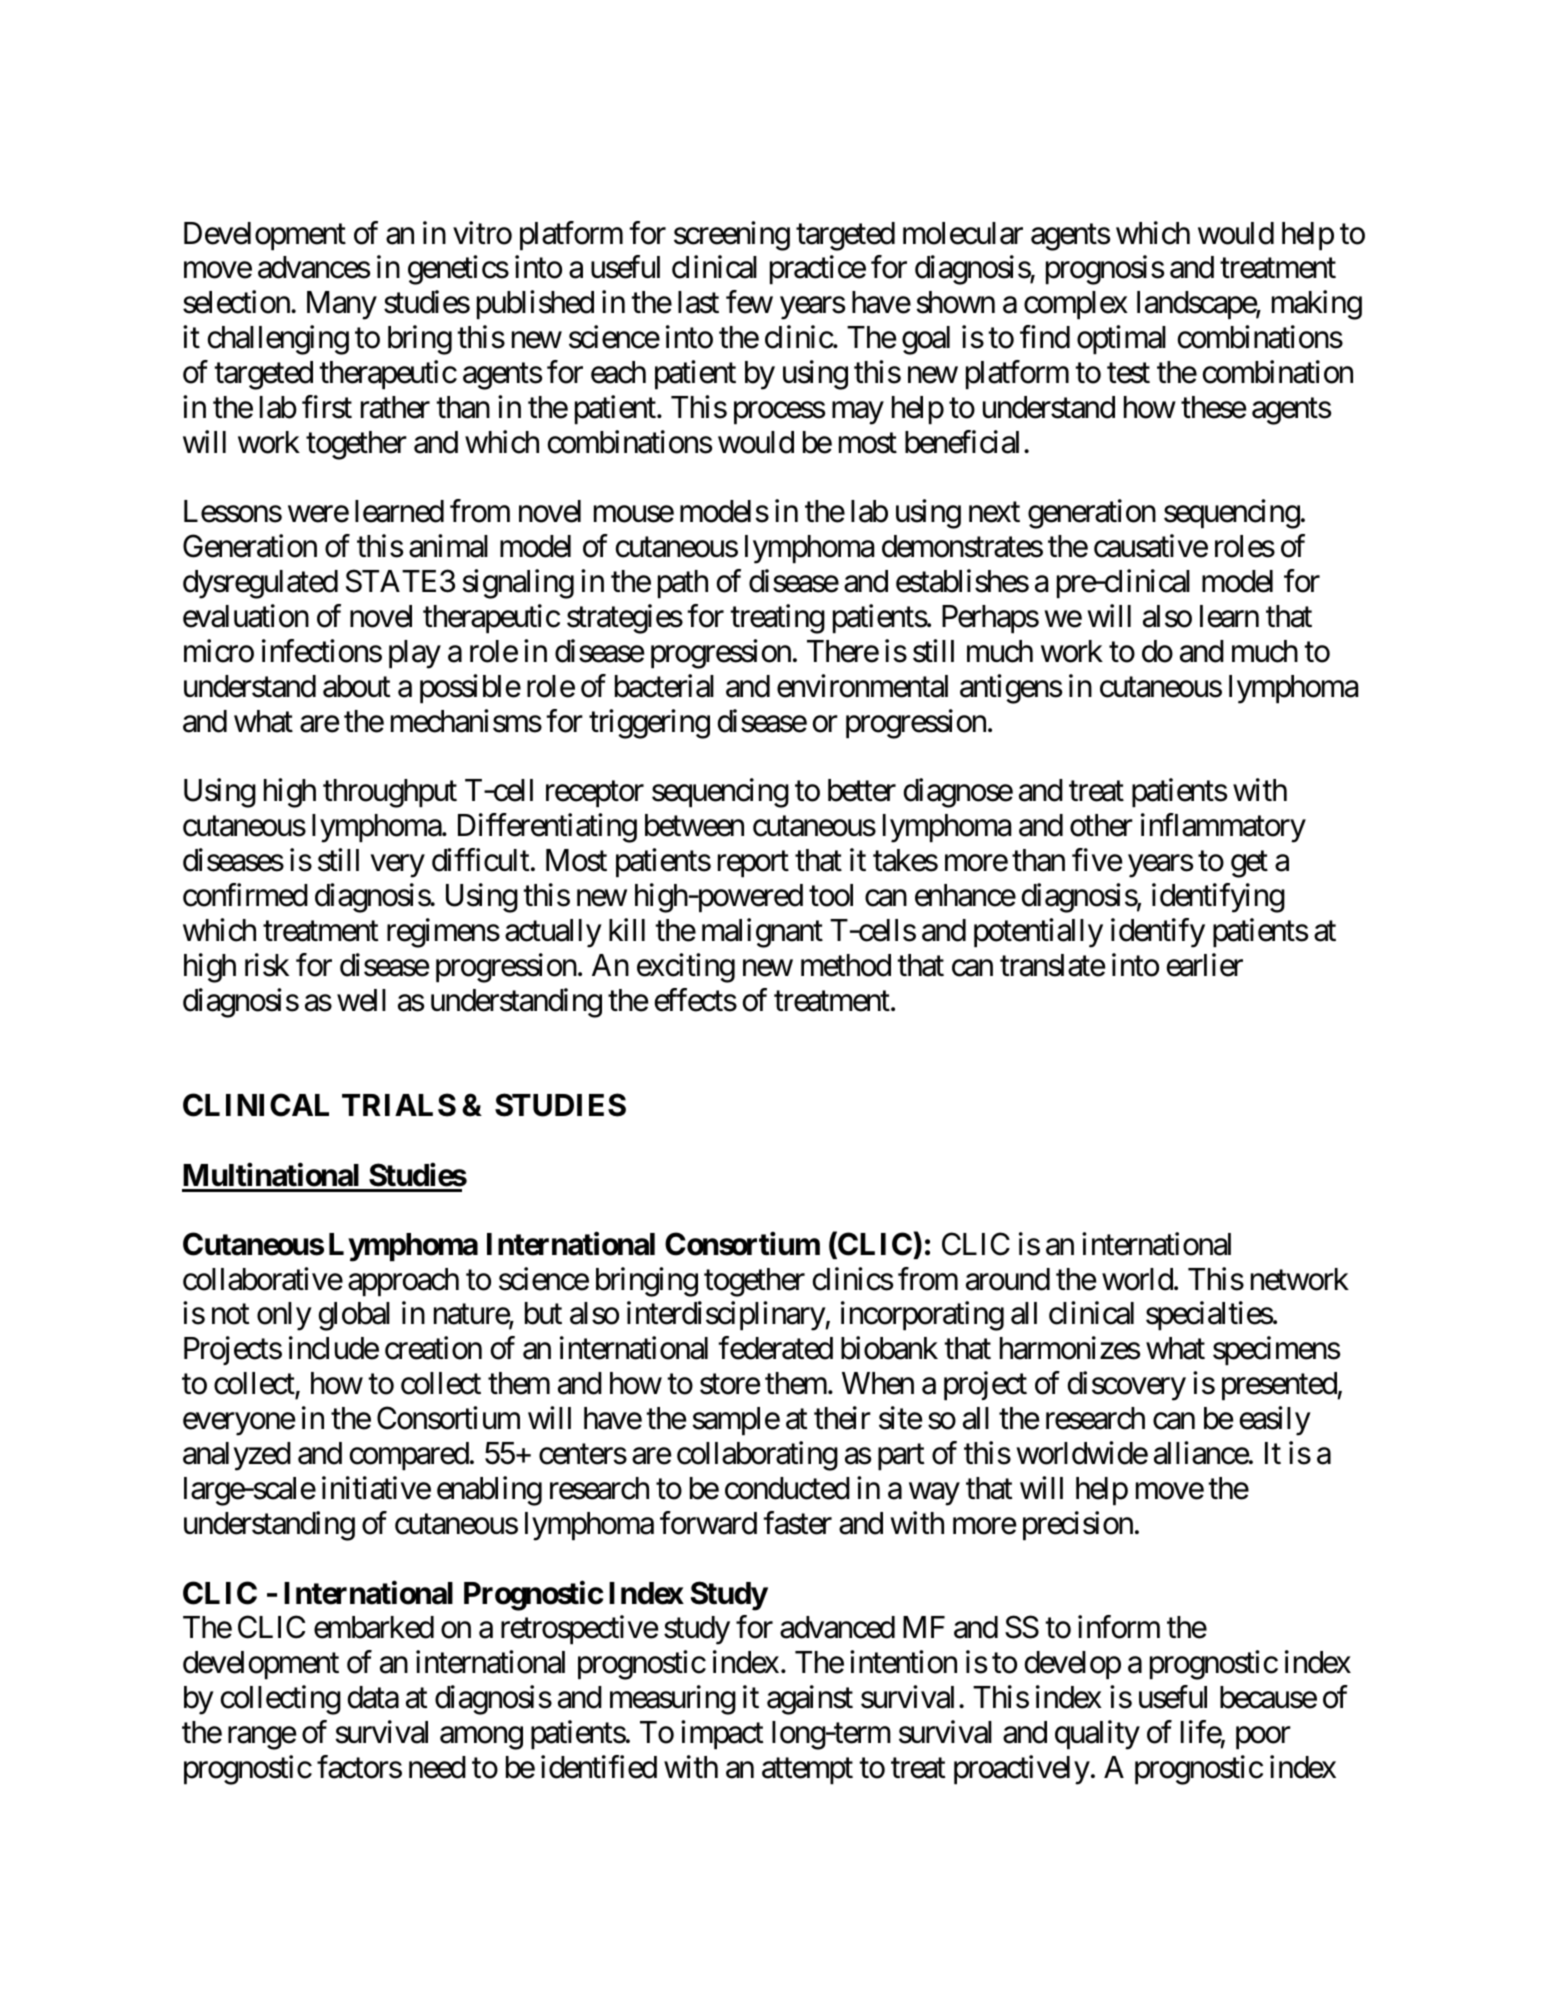 The image size is (1546, 2001). What do you see at coordinates (994, 513) in the page?
I see `next` at bounding box center [994, 513].
